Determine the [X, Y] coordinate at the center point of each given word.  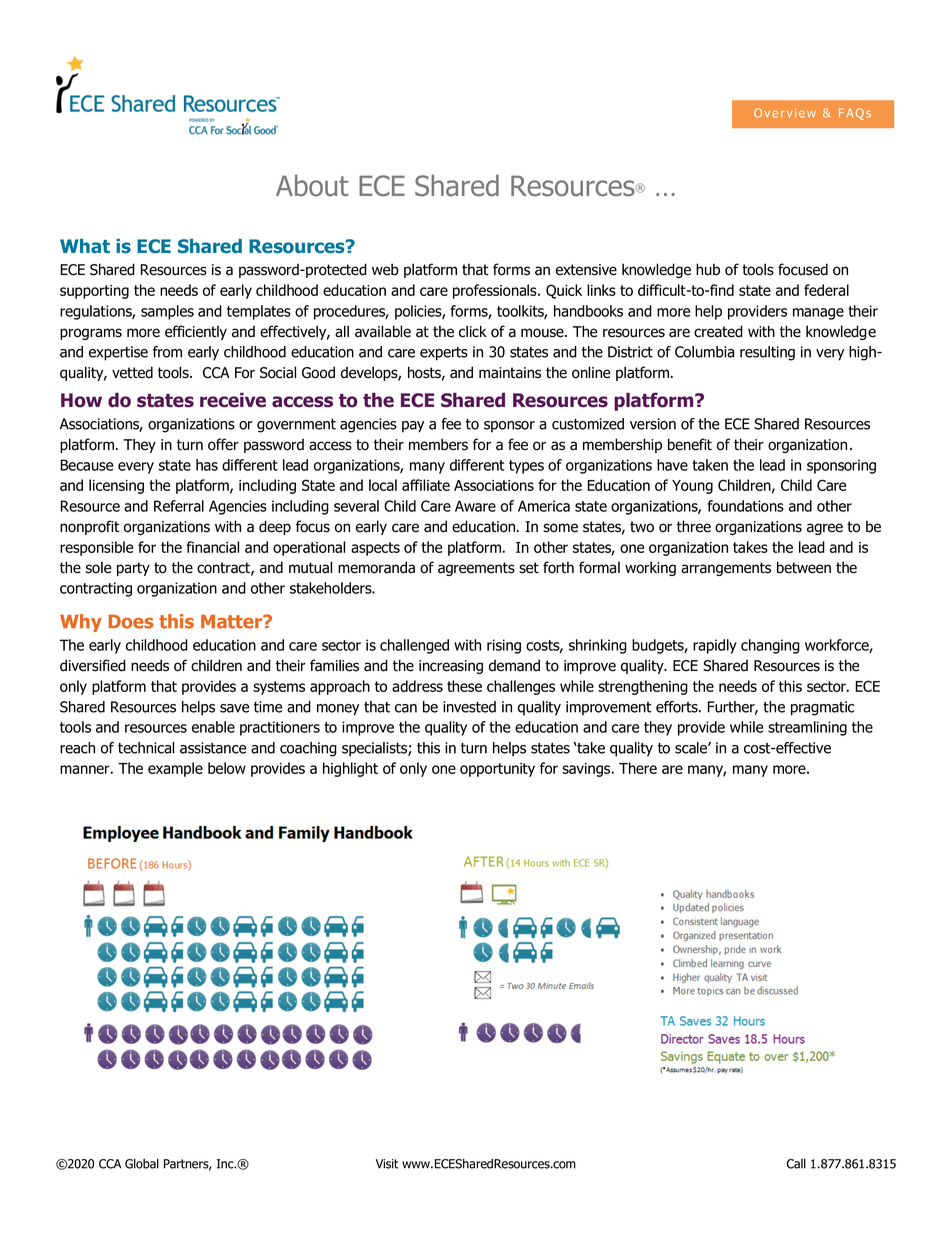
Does [131, 622]
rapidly [715, 646]
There [638, 768]
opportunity [497, 770]
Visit [387, 1164]
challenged [414, 646]
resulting [767, 353]
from [167, 352]
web [385, 269]
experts [444, 354]
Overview [785, 113]
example [175, 769]
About [312, 186]
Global [142, 1163]
